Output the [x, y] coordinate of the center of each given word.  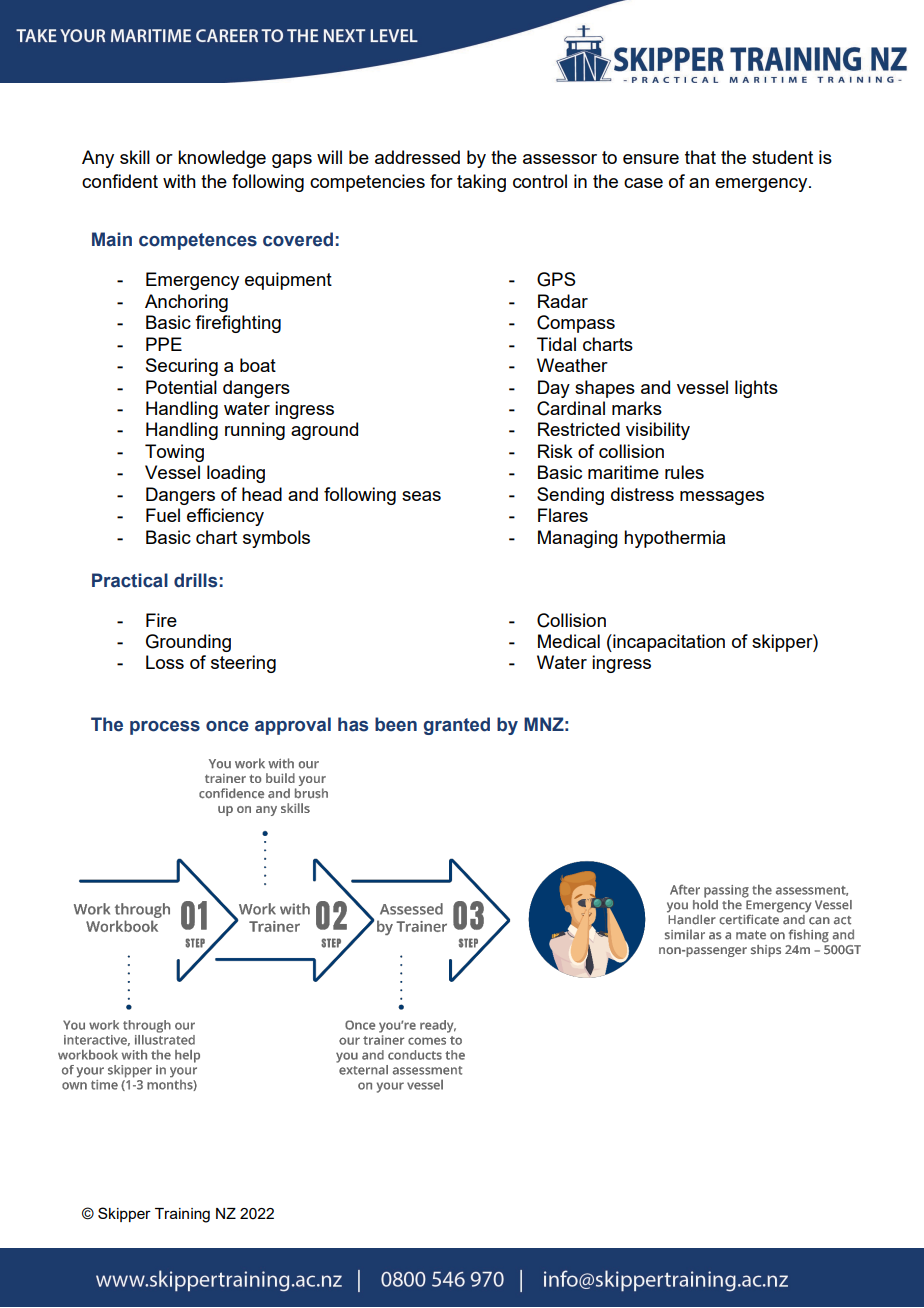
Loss [165, 662]
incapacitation [668, 643]
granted [457, 726]
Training [182, 1215]
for [441, 181]
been [396, 724]
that [700, 157]
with [179, 181]
